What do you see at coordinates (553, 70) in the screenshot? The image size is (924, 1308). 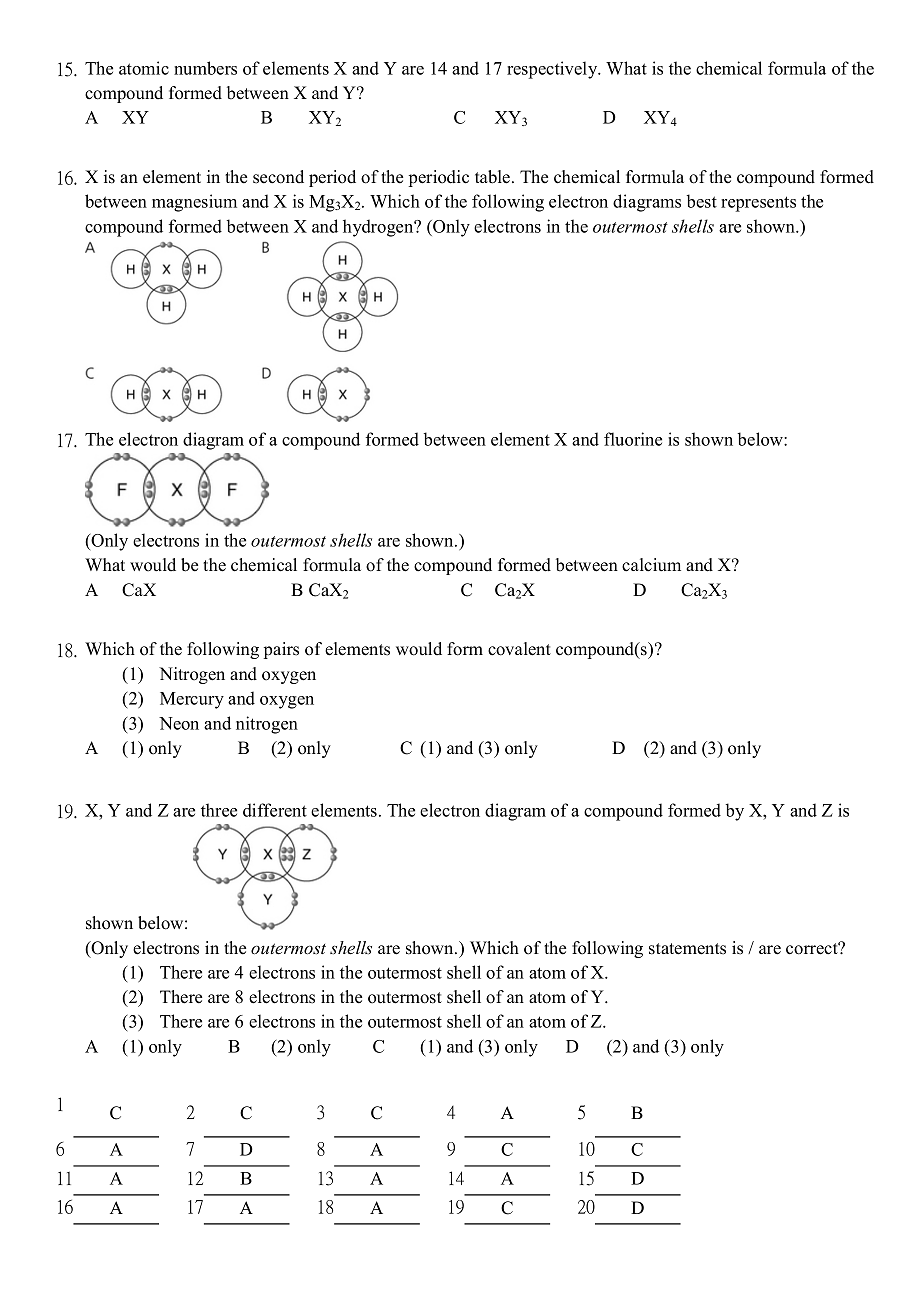 I see `respectively` at bounding box center [553, 70].
